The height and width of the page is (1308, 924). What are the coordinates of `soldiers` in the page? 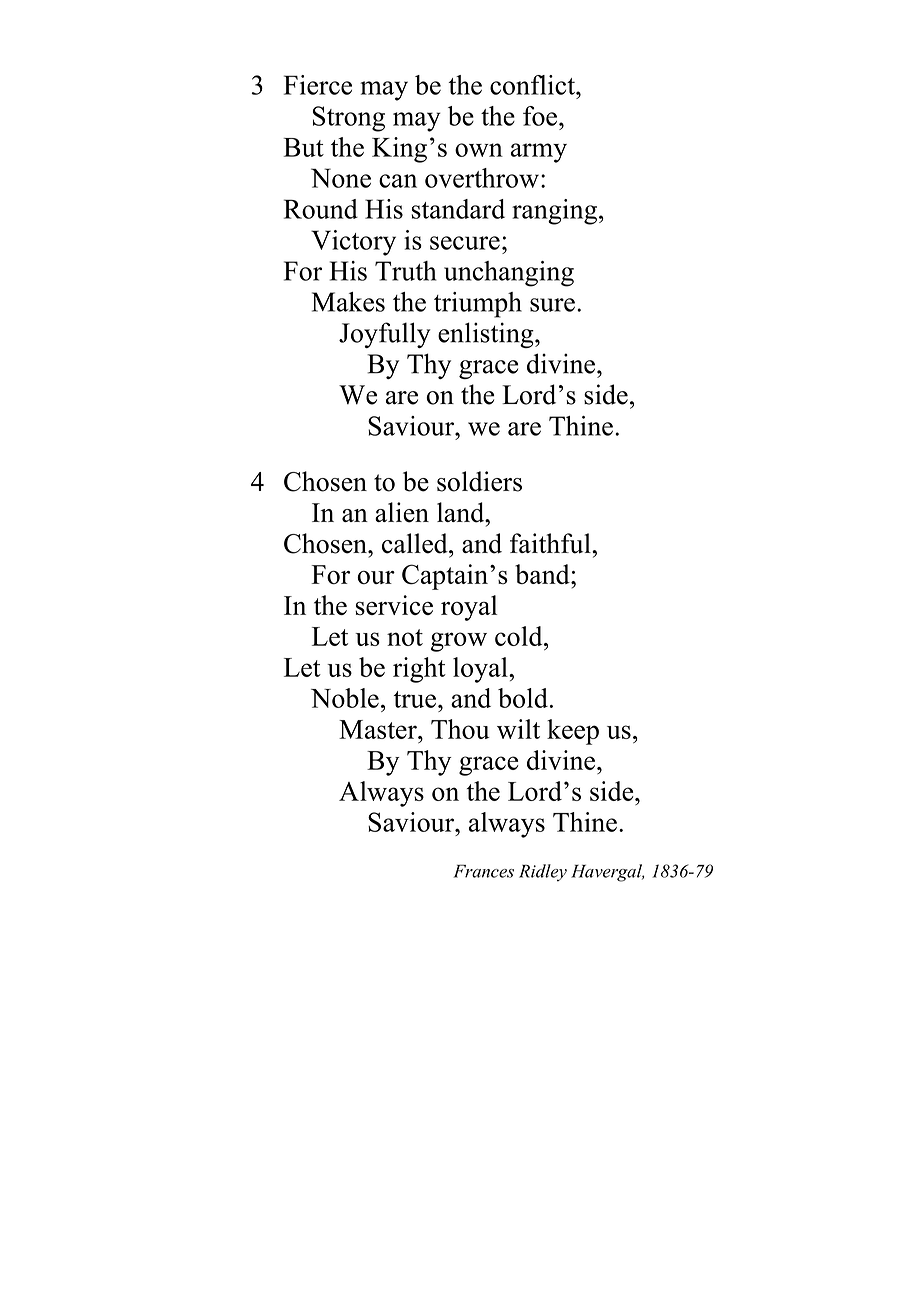 It's located at (479, 481).
